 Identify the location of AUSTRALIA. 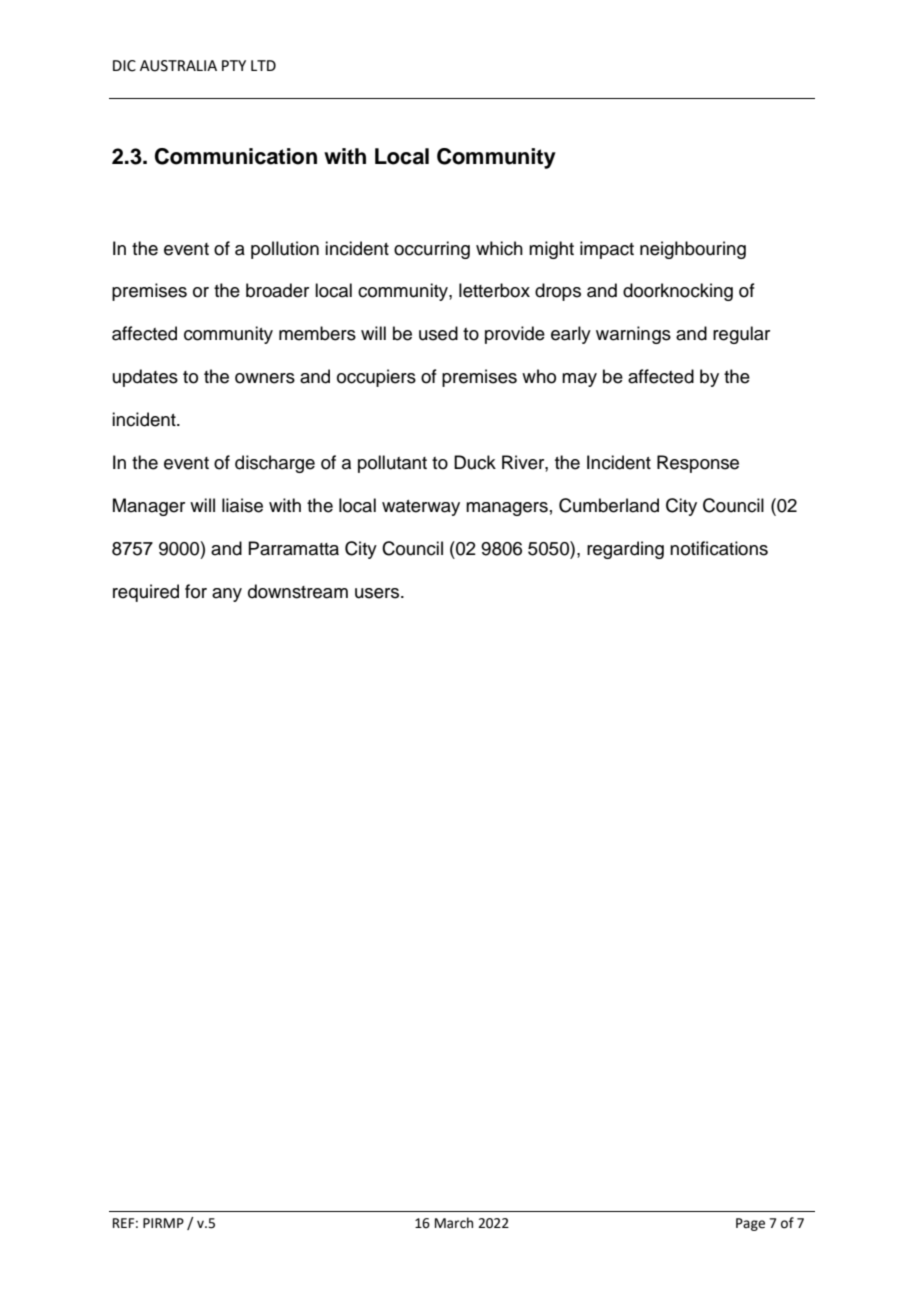
(178, 66).
